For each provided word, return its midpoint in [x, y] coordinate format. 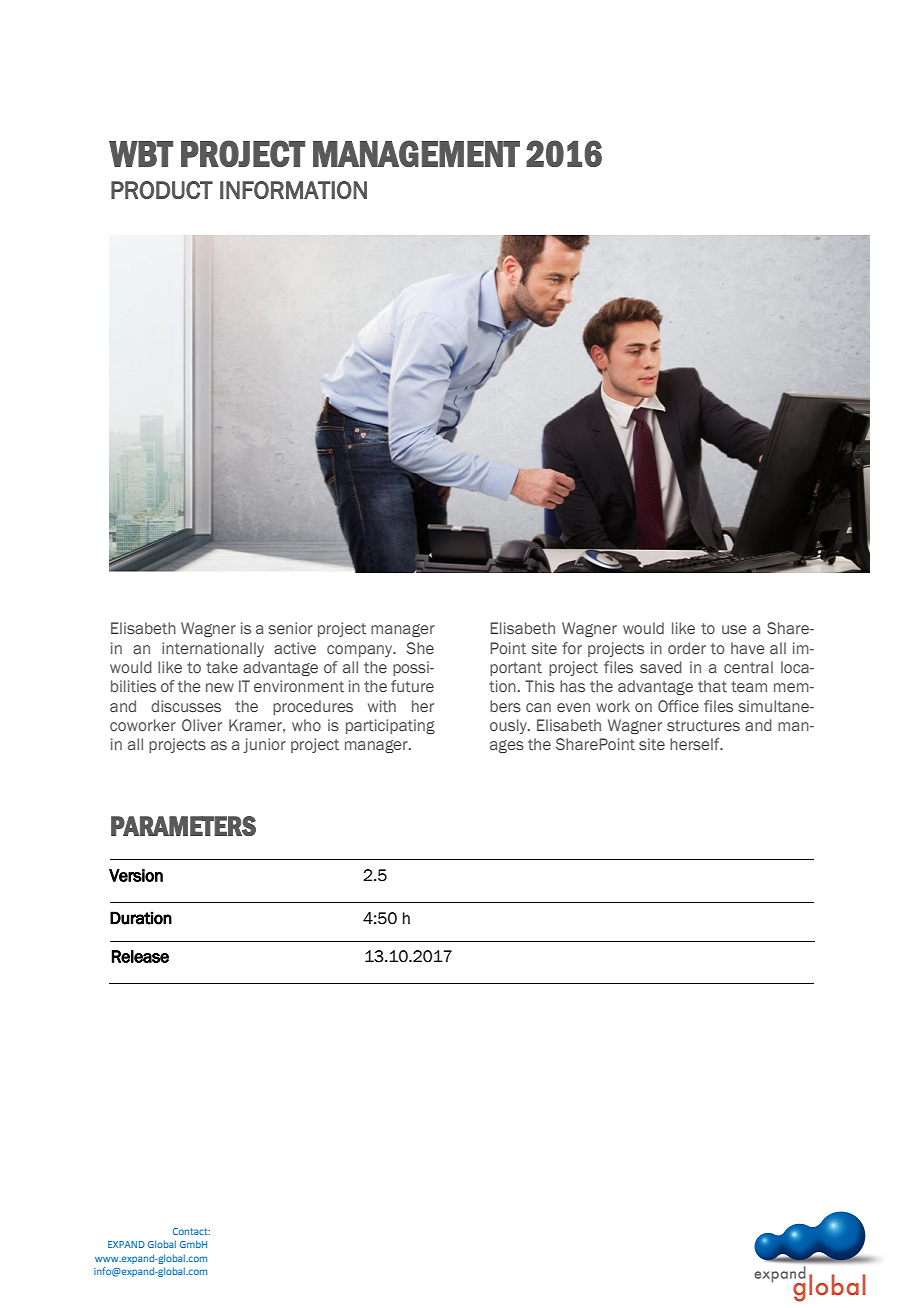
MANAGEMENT [416, 153]
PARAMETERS [183, 826]
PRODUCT [162, 190]
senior [290, 628]
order [687, 648]
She [420, 648]
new [220, 687]
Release [140, 956]
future [412, 686]
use [734, 629]
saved [661, 667]
